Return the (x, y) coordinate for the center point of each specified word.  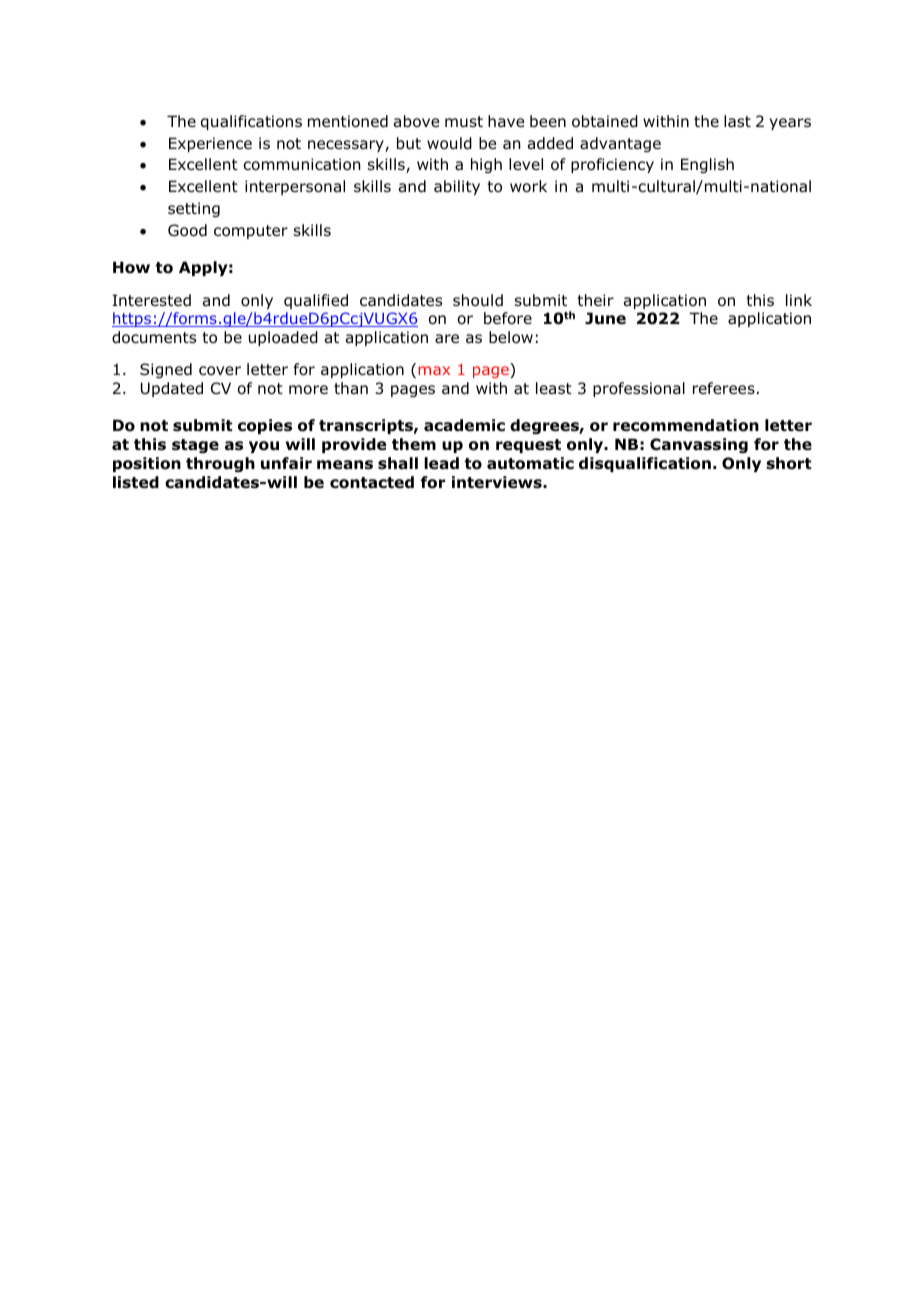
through (220, 464)
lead (441, 463)
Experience (210, 144)
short (789, 463)
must (464, 122)
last (737, 121)
